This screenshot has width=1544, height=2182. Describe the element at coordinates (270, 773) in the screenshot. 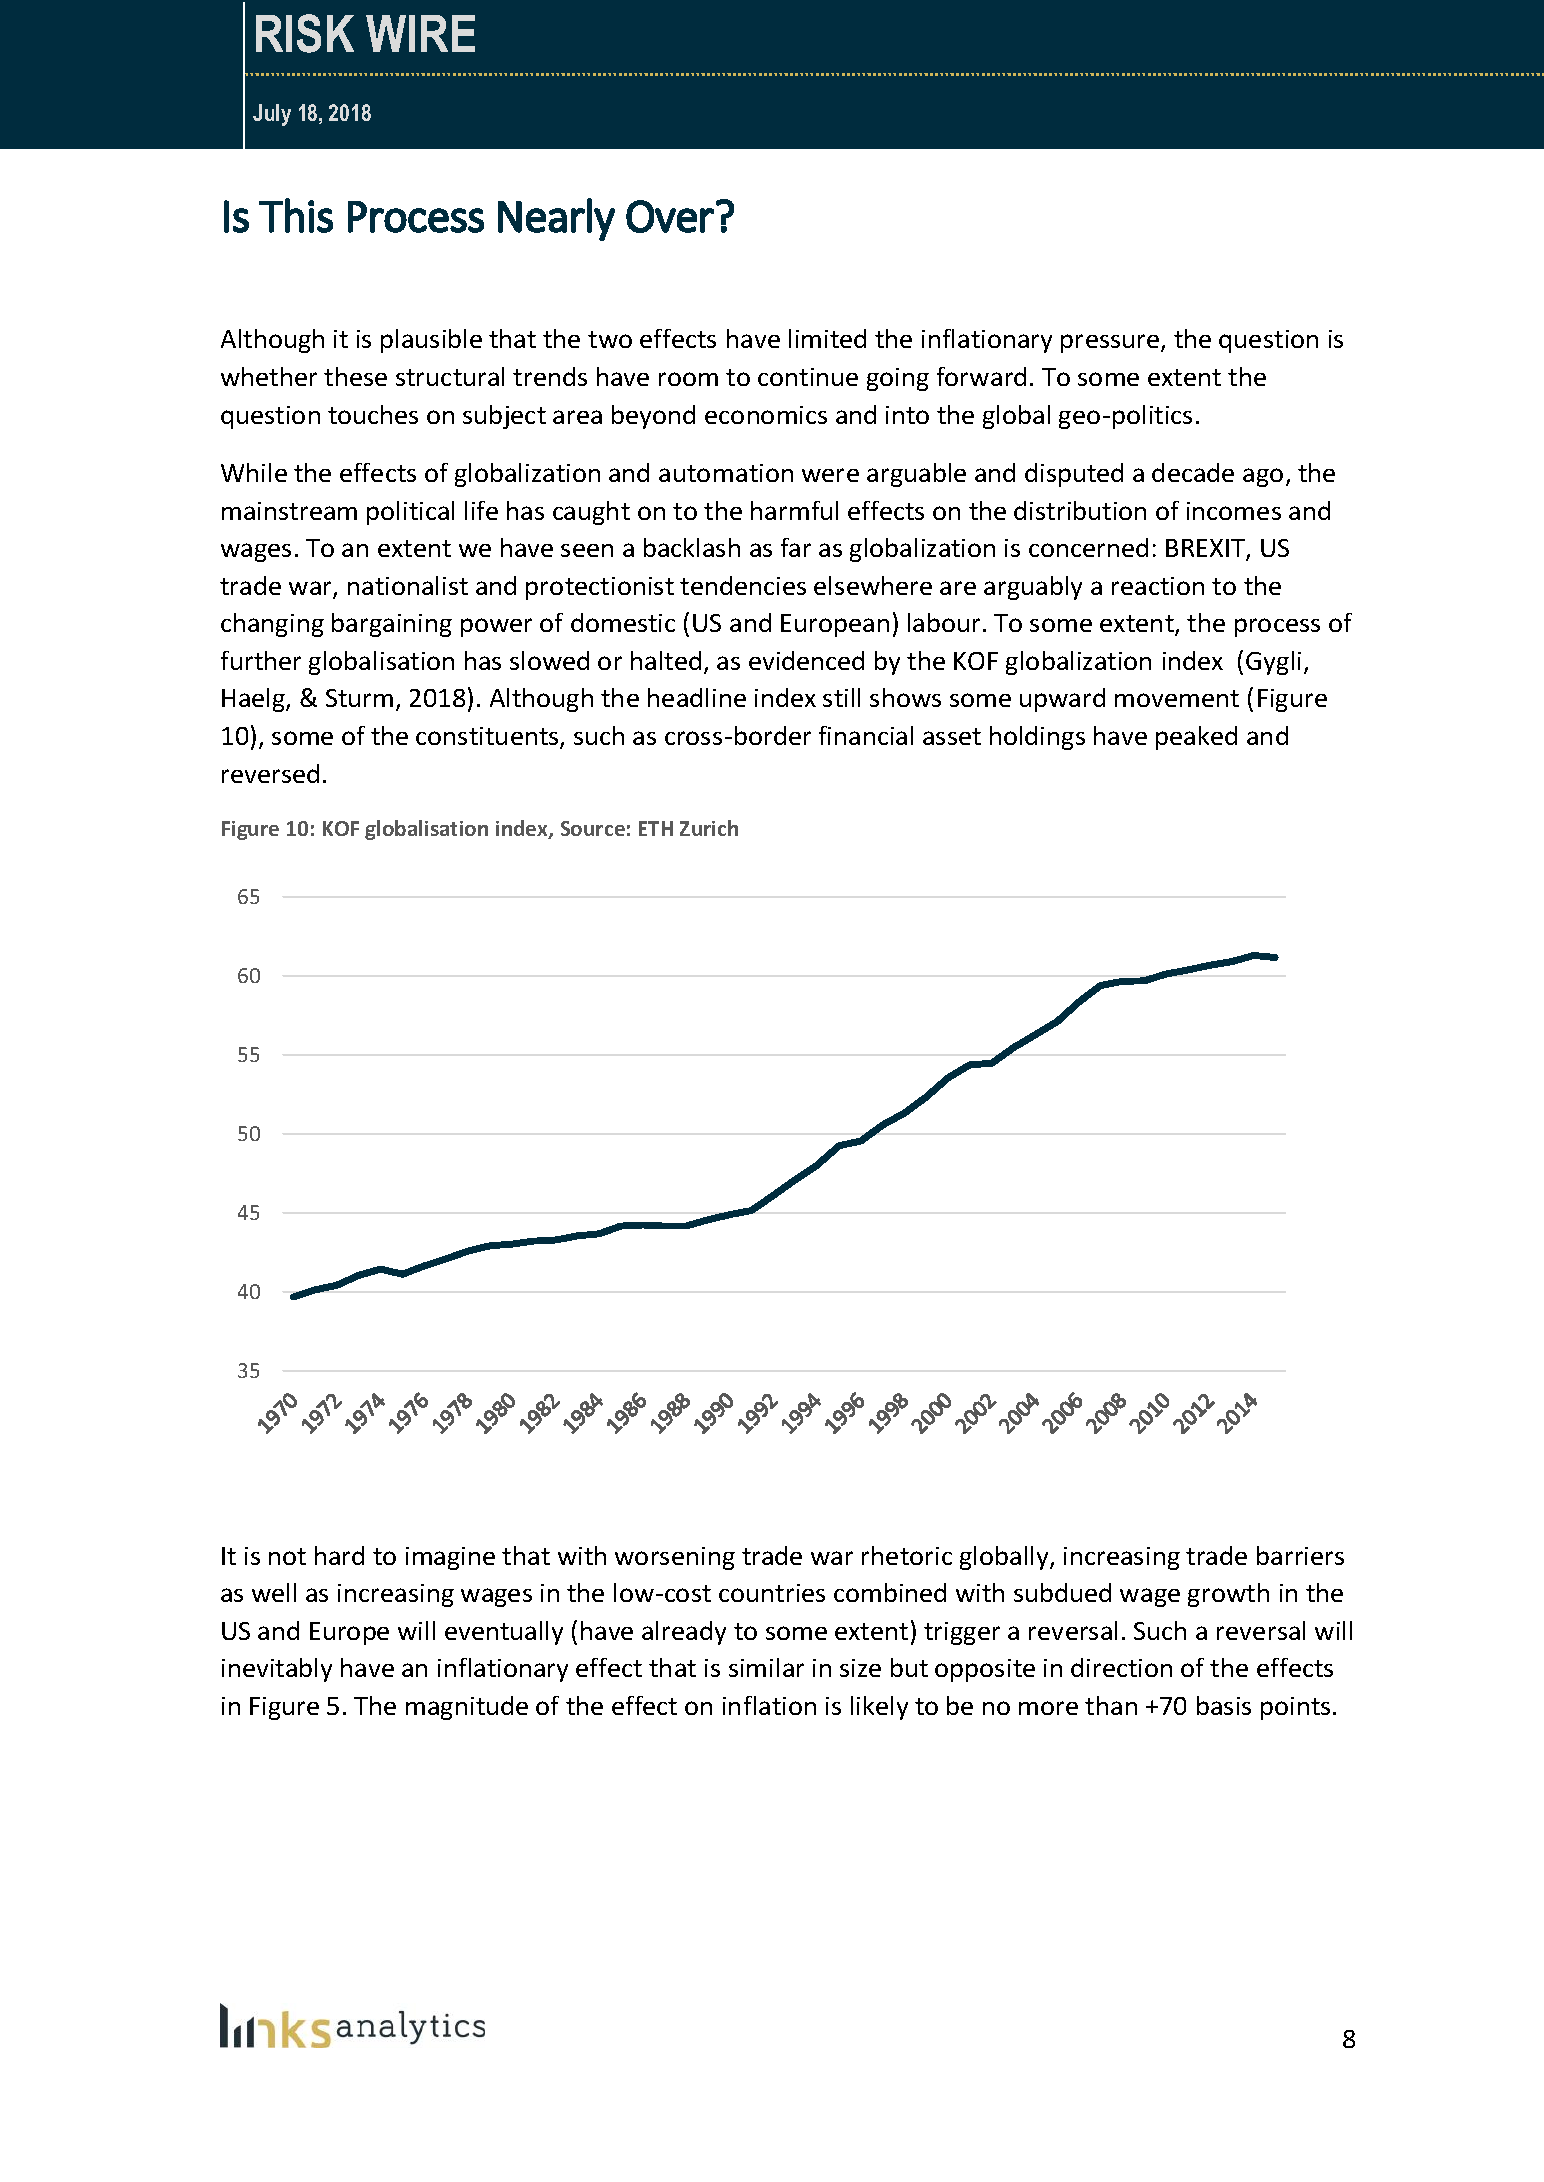

I see `reversed` at that location.
